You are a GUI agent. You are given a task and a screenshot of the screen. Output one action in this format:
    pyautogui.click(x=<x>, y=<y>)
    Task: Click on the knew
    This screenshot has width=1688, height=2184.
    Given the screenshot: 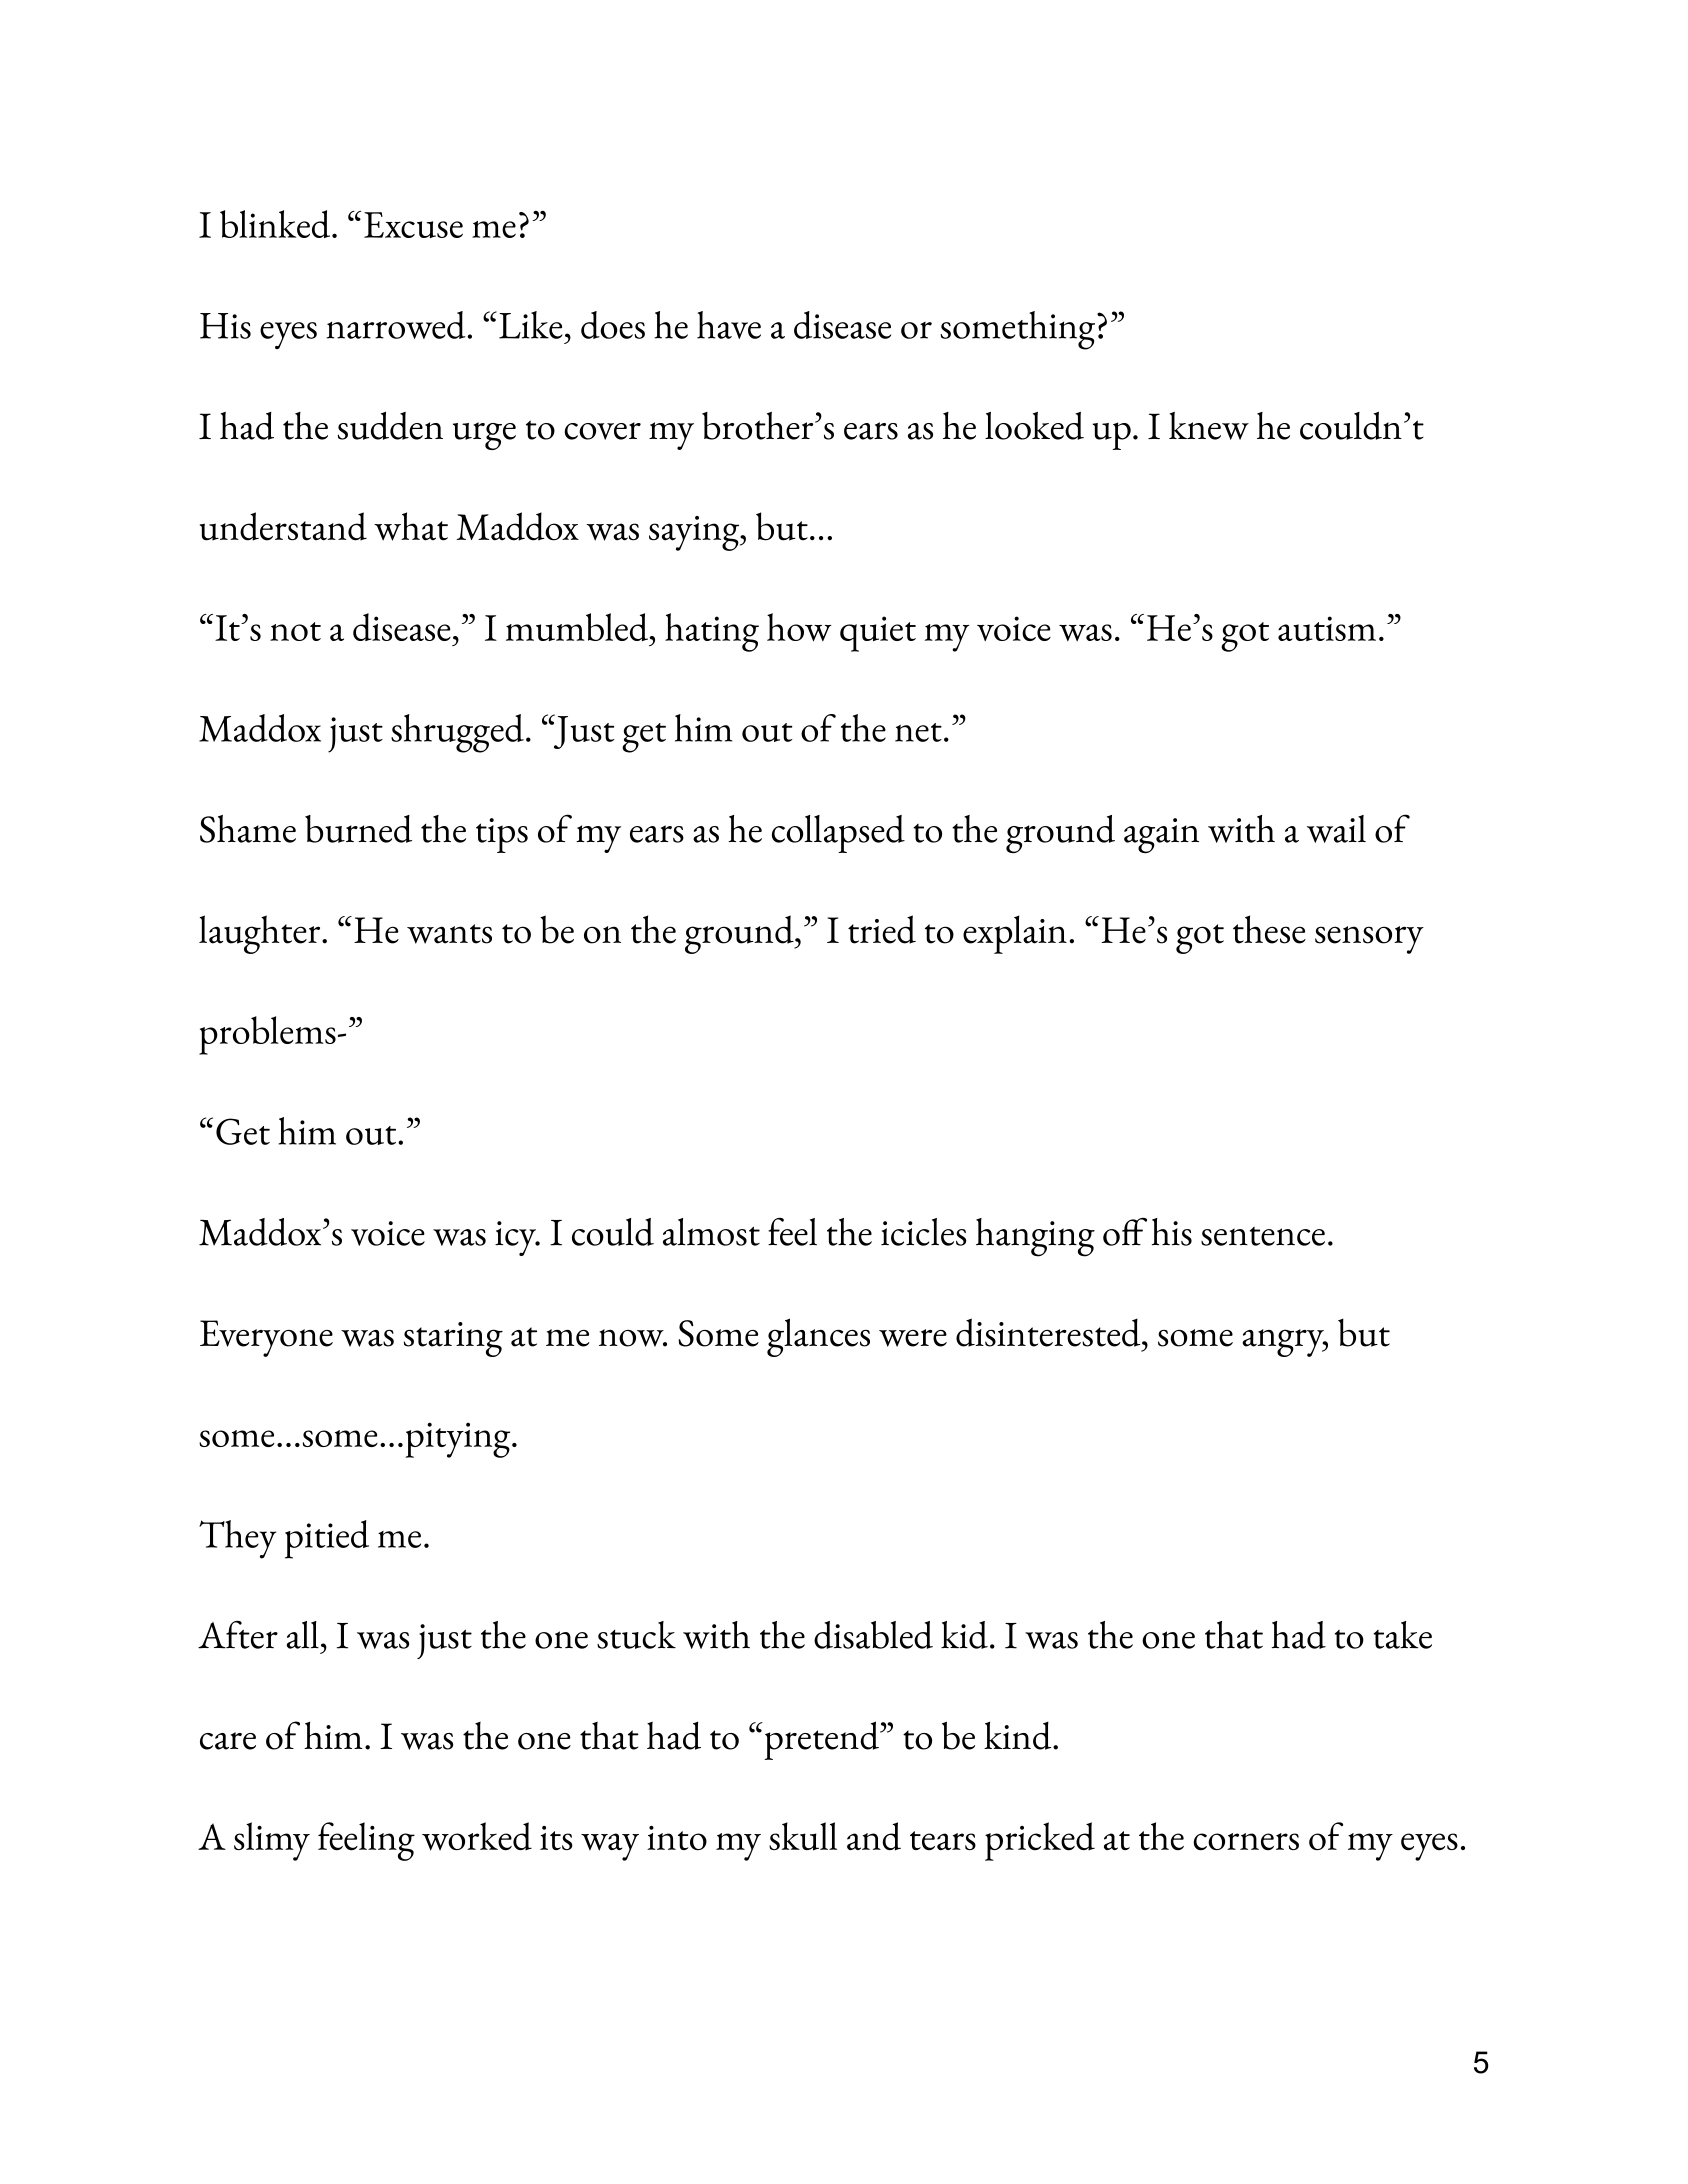 What is the action you would take?
    pyautogui.click(x=1209, y=426)
